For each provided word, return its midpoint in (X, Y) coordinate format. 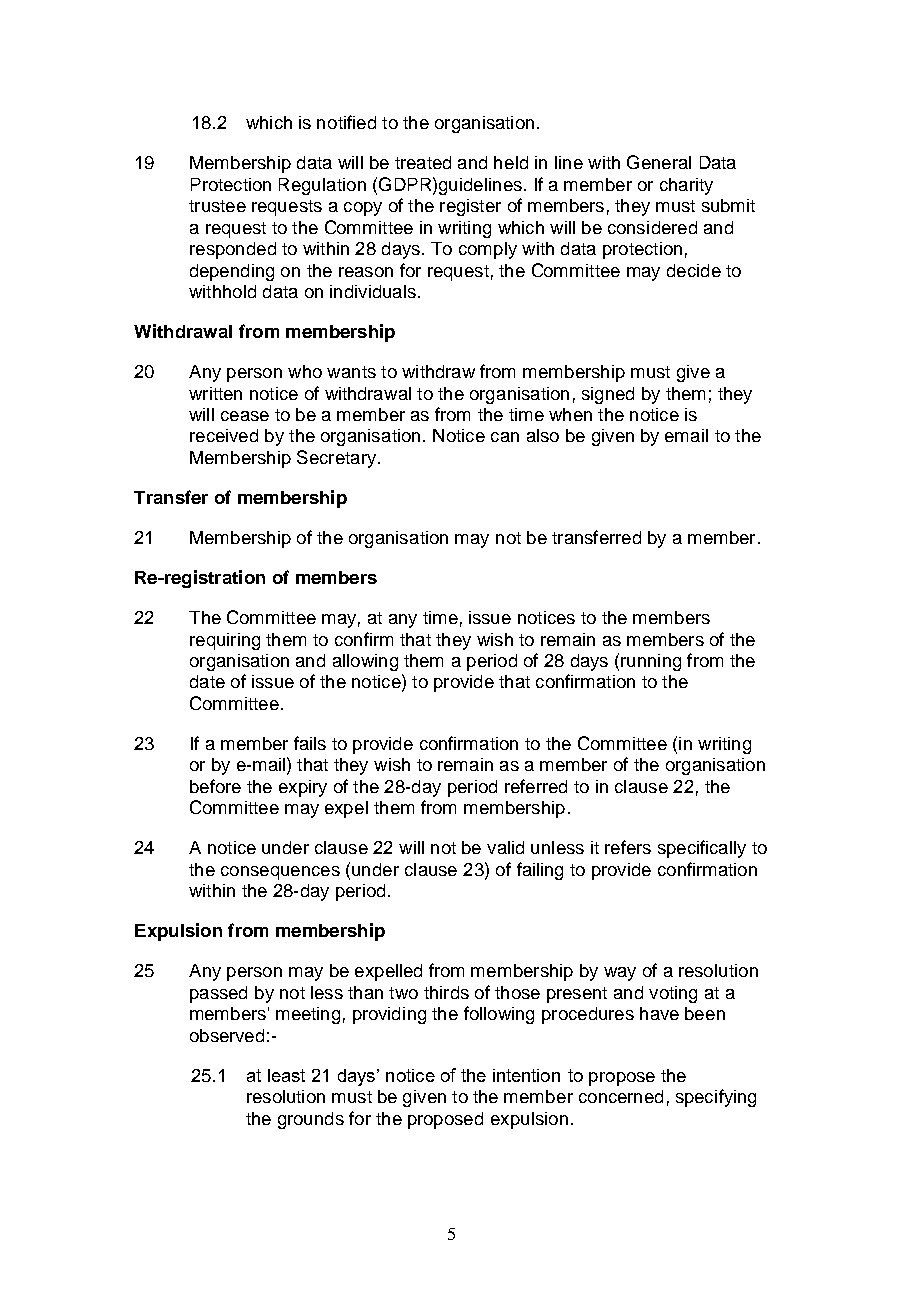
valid (505, 847)
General (659, 162)
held (511, 162)
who (305, 371)
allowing (365, 662)
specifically (702, 849)
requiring (225, 641)
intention (526, 1075)
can (505, 437)
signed (608, 395)
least (286, 1075)
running (651, 662)
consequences (280, 873)
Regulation (322, 186)
